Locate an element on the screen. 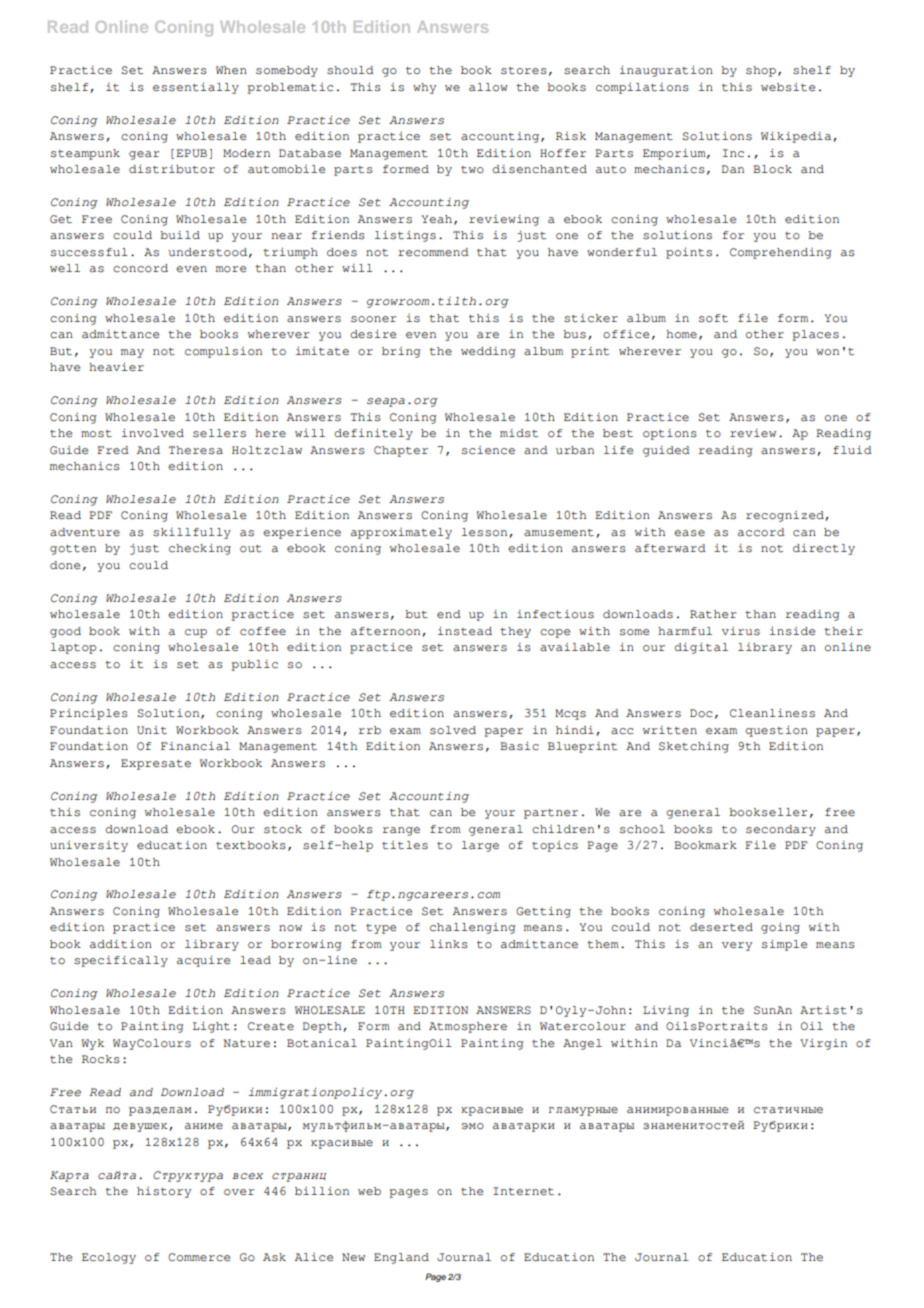 This screenshot has height=1308, width=924. why is located at coordinates (424, 88).
